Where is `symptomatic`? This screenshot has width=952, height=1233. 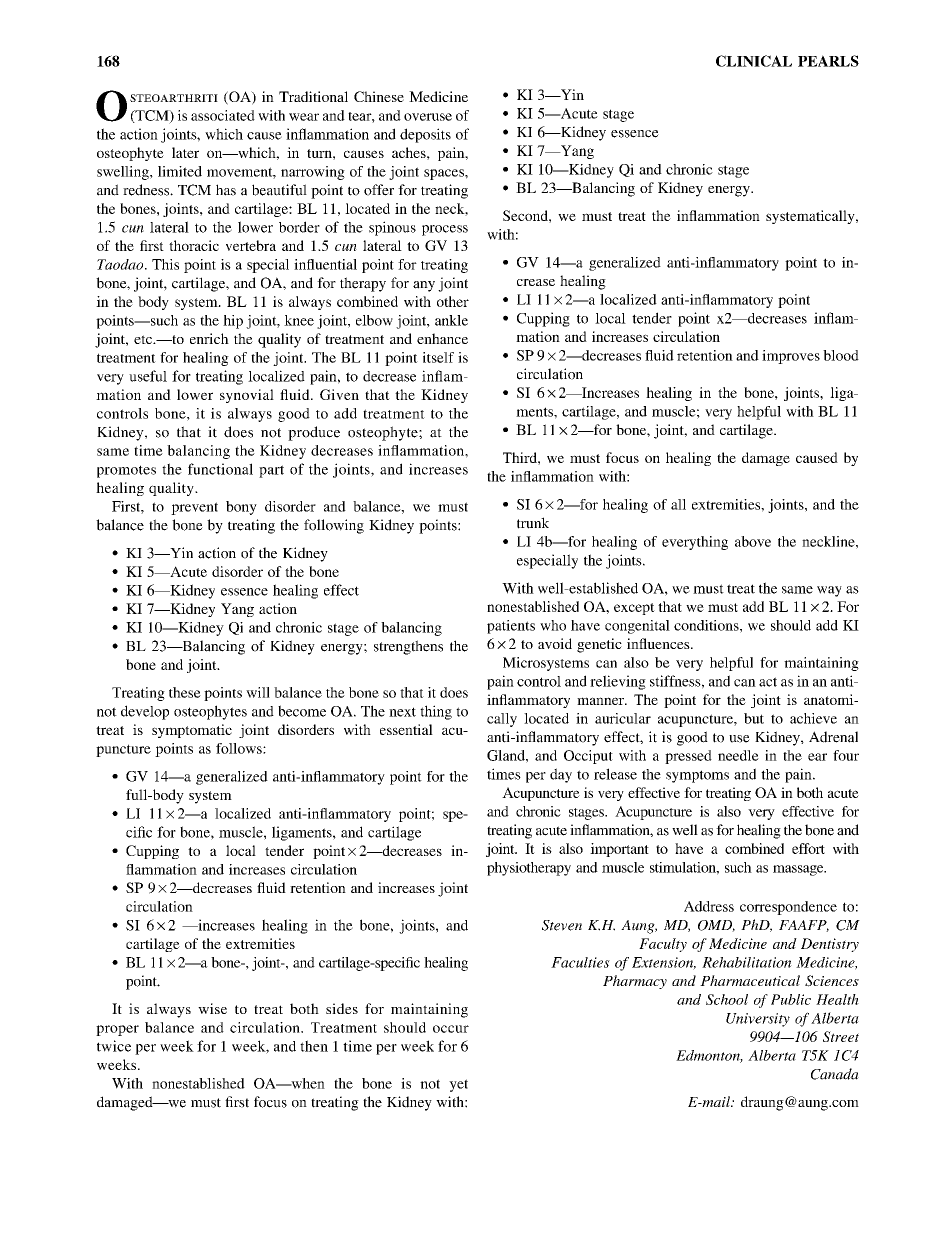
symptomatic is located at coordinates (192, 731).
